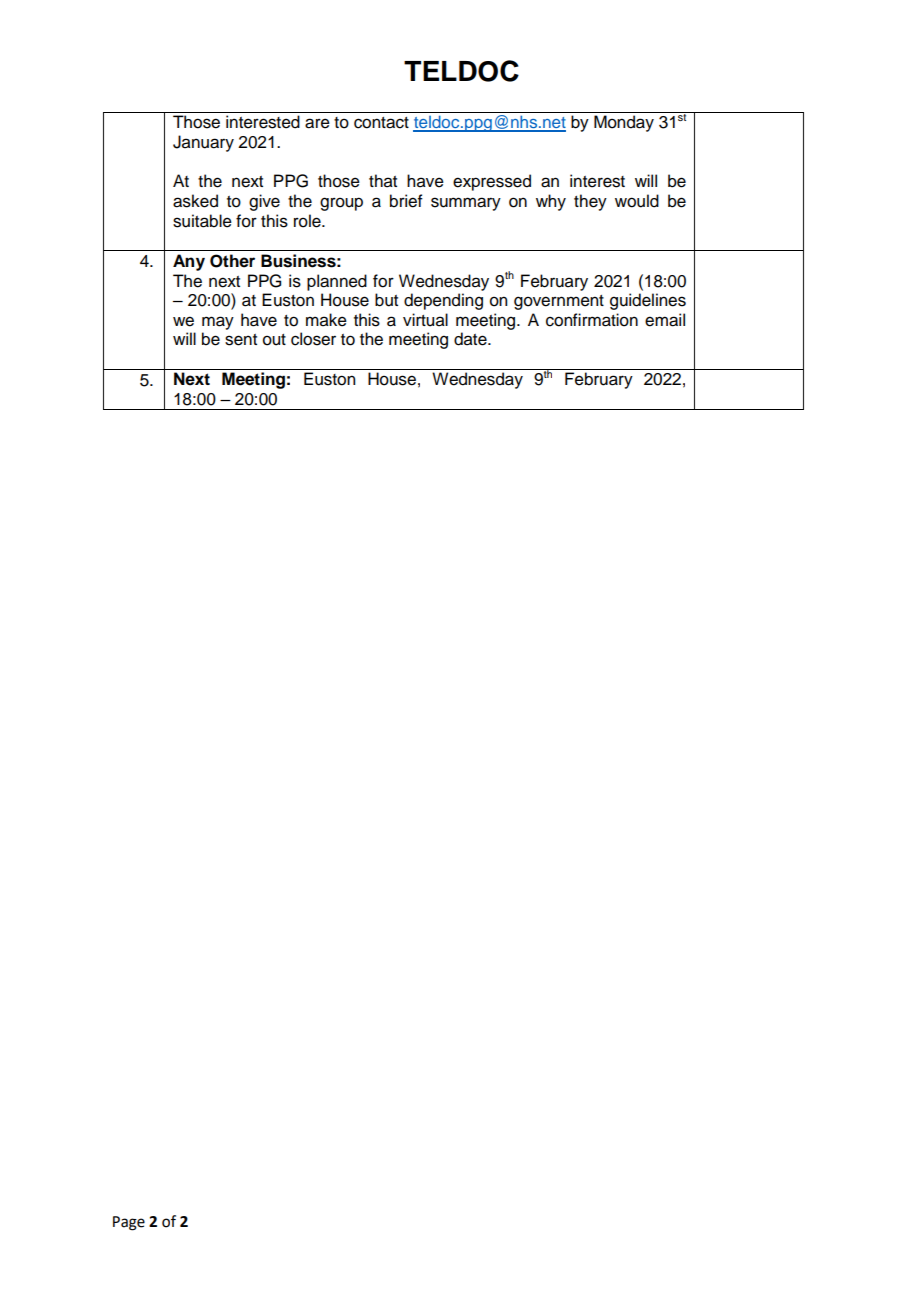  Describe the element at coordinates (665, 320) in the screenshot. I see `email` at that location.
